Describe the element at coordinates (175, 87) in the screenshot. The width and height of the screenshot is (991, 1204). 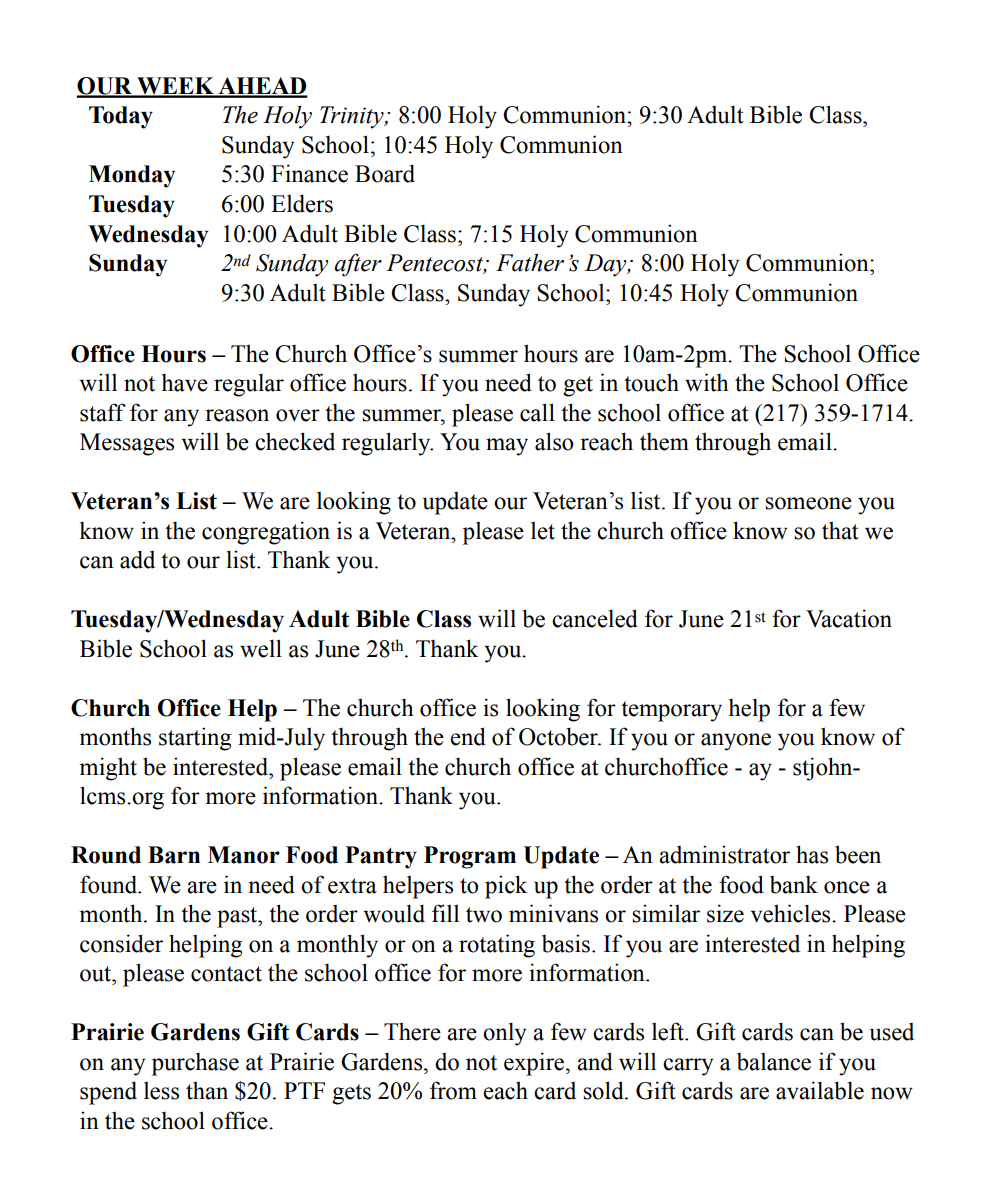
I see `WEEK` at that location.
